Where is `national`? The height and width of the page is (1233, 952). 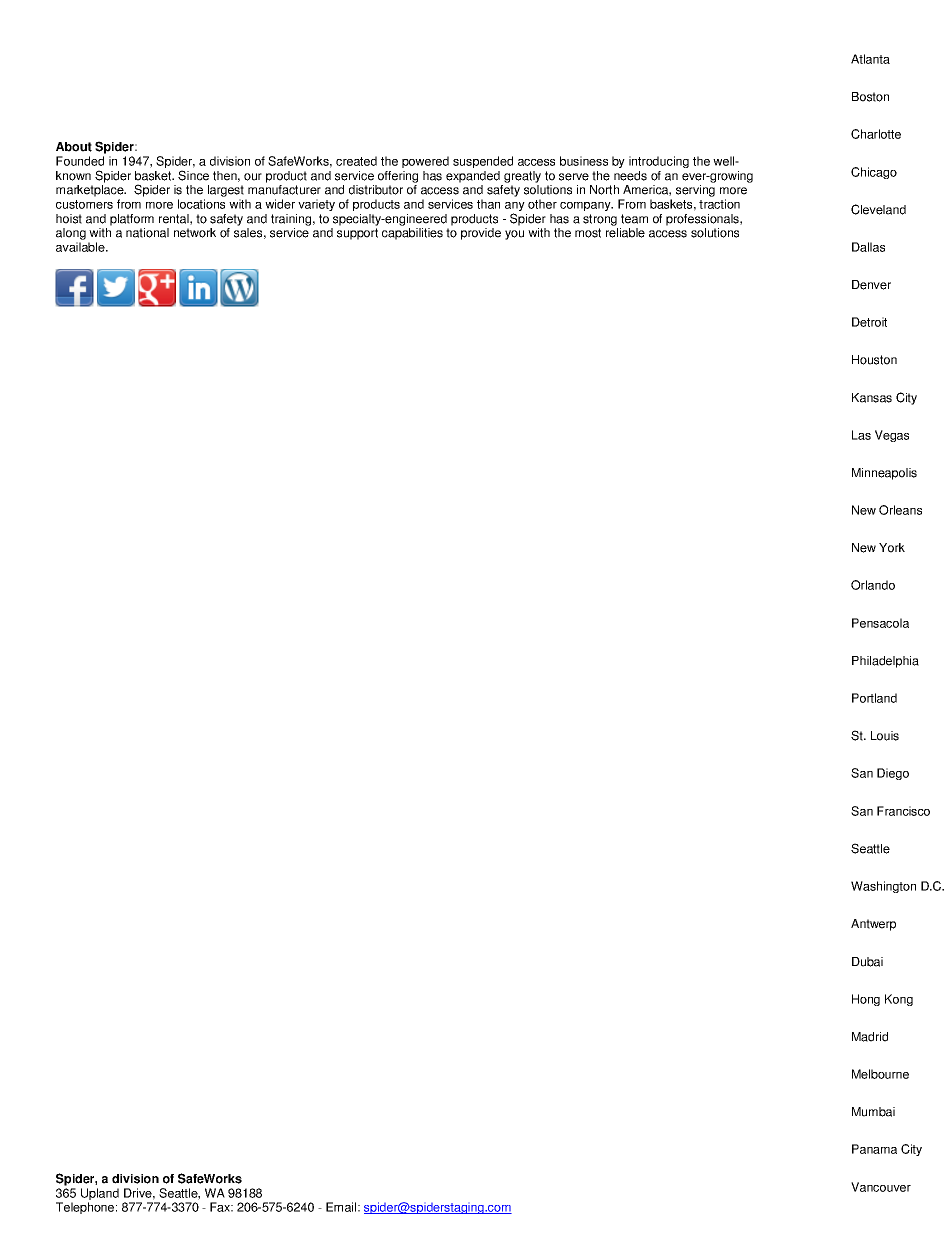
national is located at coordinates (147, 233).
